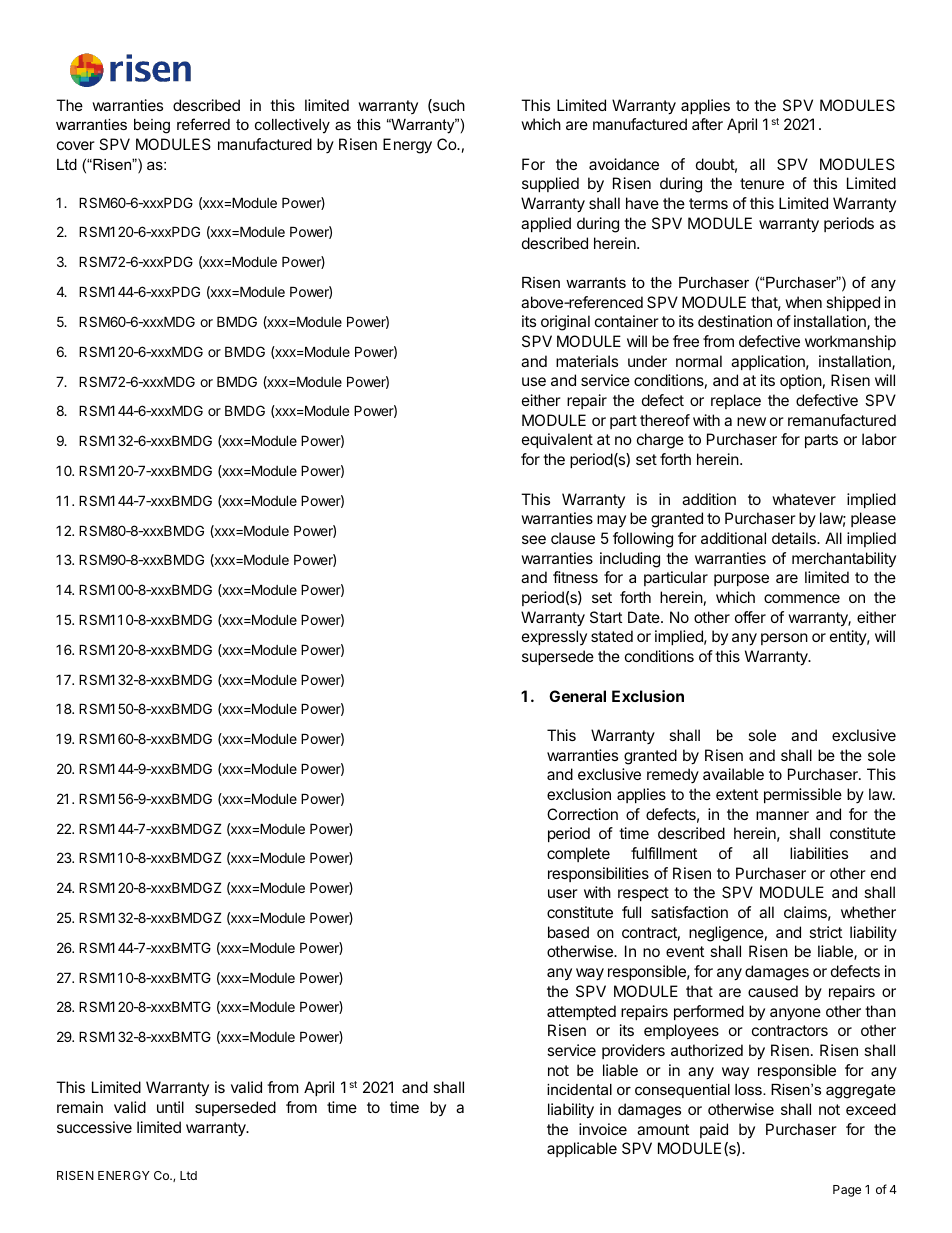 This image has width=952, height=1233. What do you see at coordinates (94, 1127) in the image?
I see `successive` at bounding box center [94, 1127].
